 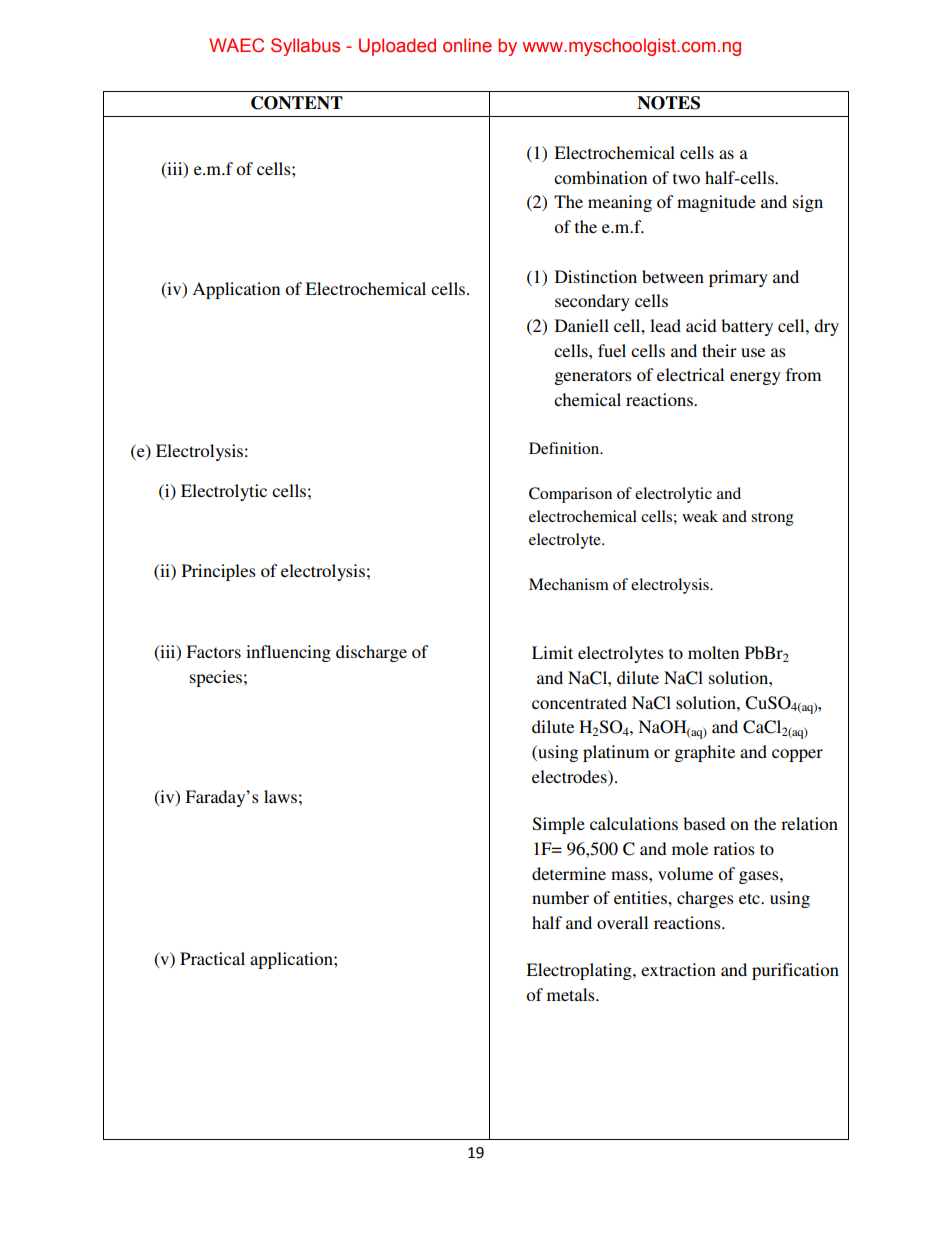 What do you see at coordinates (593, 377) in the image?
I see `generators` at bounding box center [593, 377].
